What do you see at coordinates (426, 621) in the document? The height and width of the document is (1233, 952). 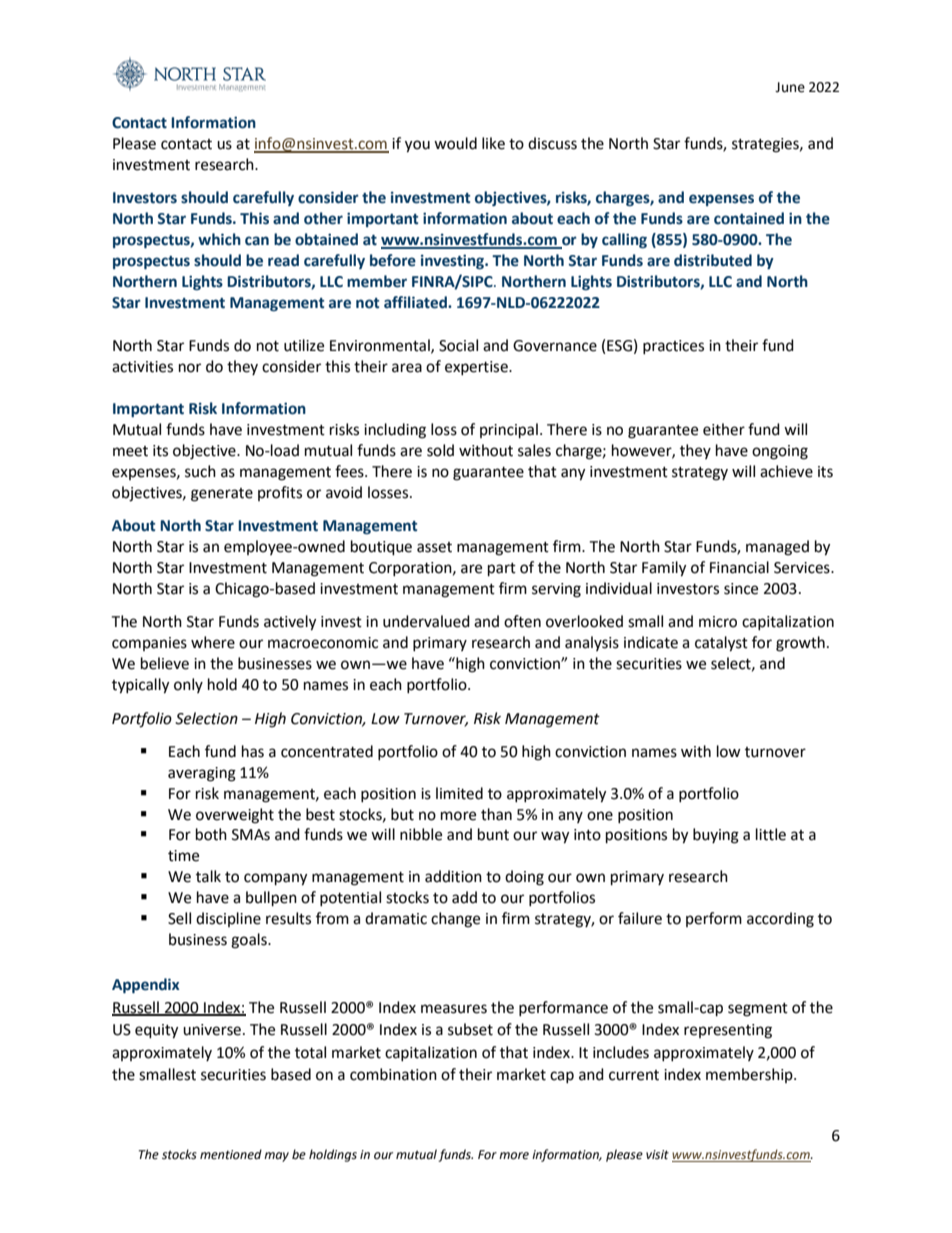 I see `undervalued` at bounding box center [426, 621].
